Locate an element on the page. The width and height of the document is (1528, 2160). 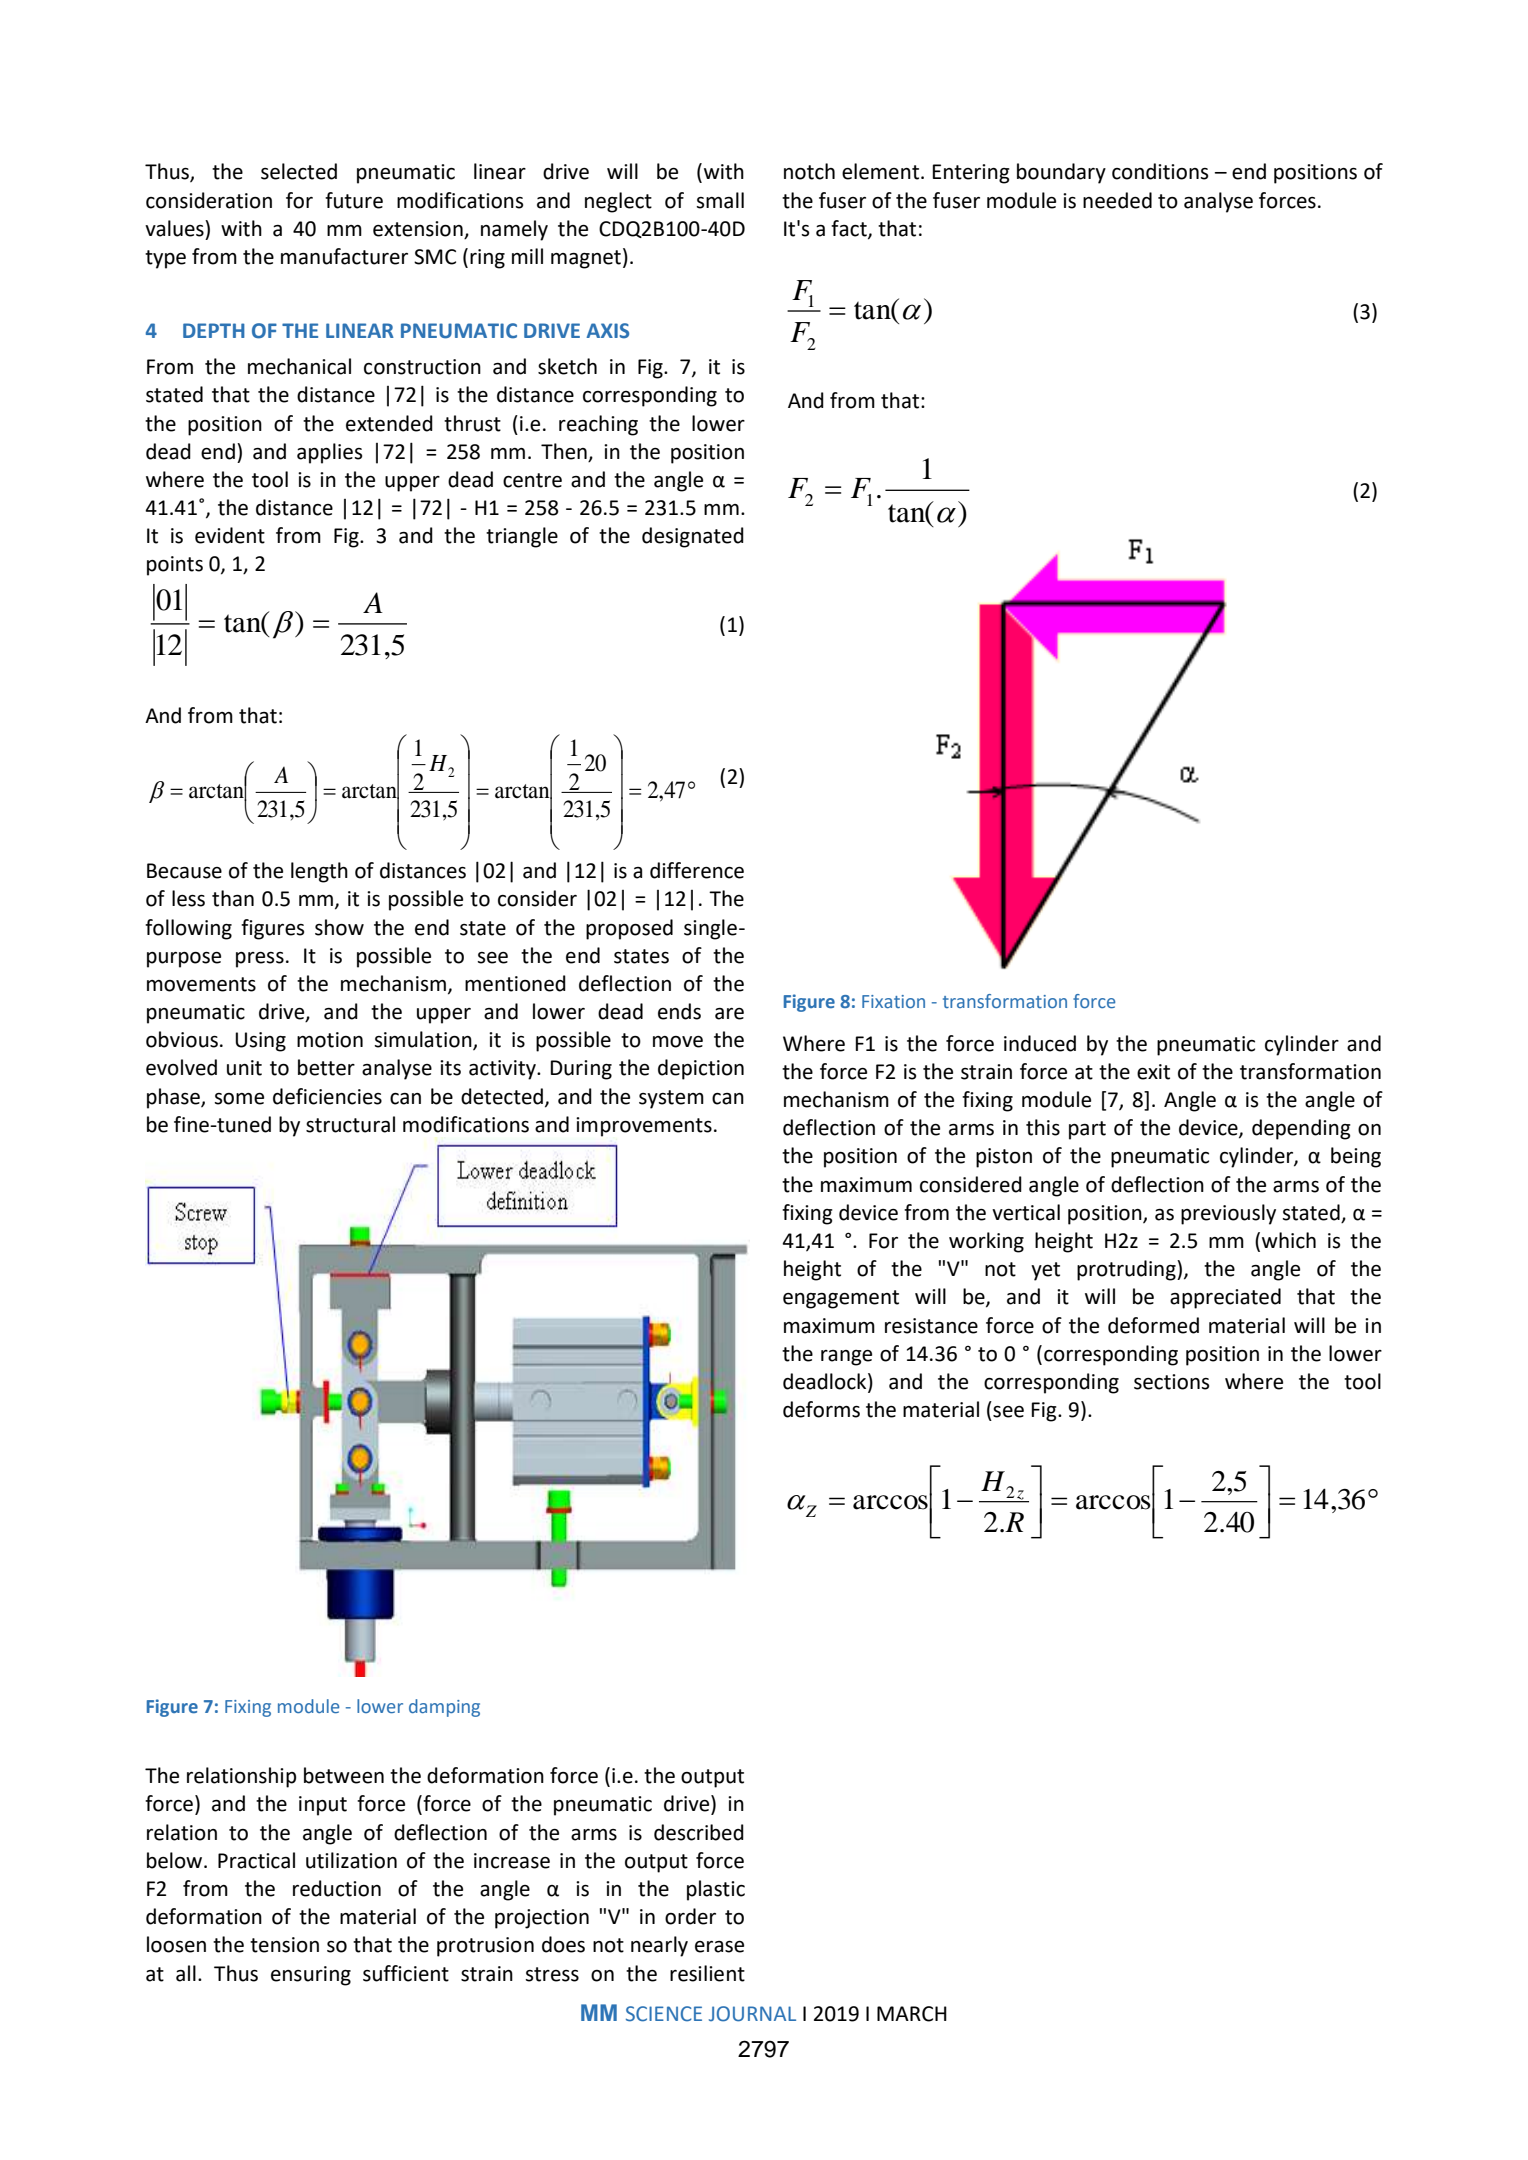
small is located at coordinates (720, 200).
